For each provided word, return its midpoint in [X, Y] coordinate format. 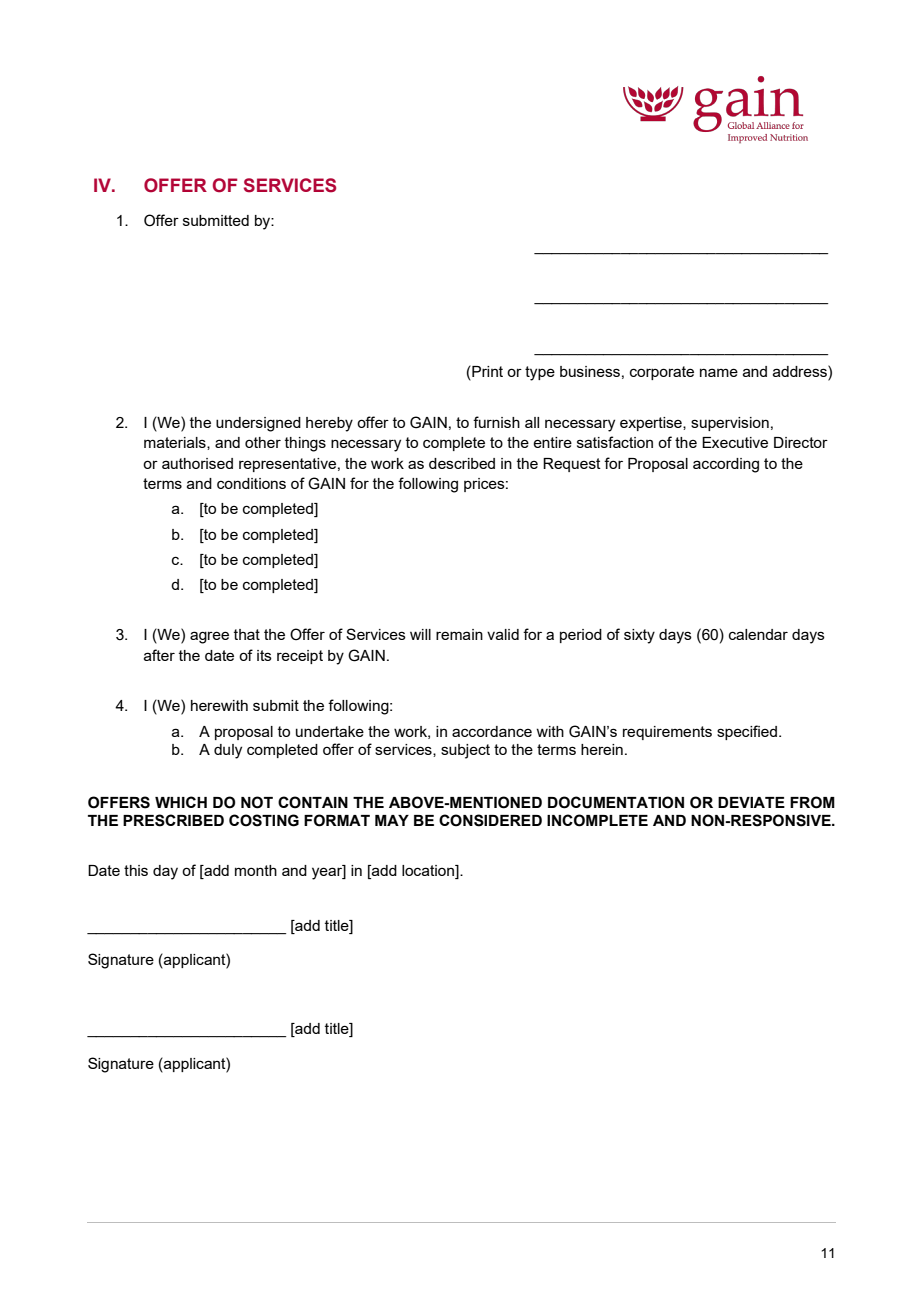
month [256, 870]
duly [228, 751]
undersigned [258, 424]
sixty [639, 636]
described [462, 463]
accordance [492, 731]
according [726, 465]
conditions [251, 483]
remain [459, 634]
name [719, 372]
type [540, 373]
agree [209, 637]
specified [747, 732]
